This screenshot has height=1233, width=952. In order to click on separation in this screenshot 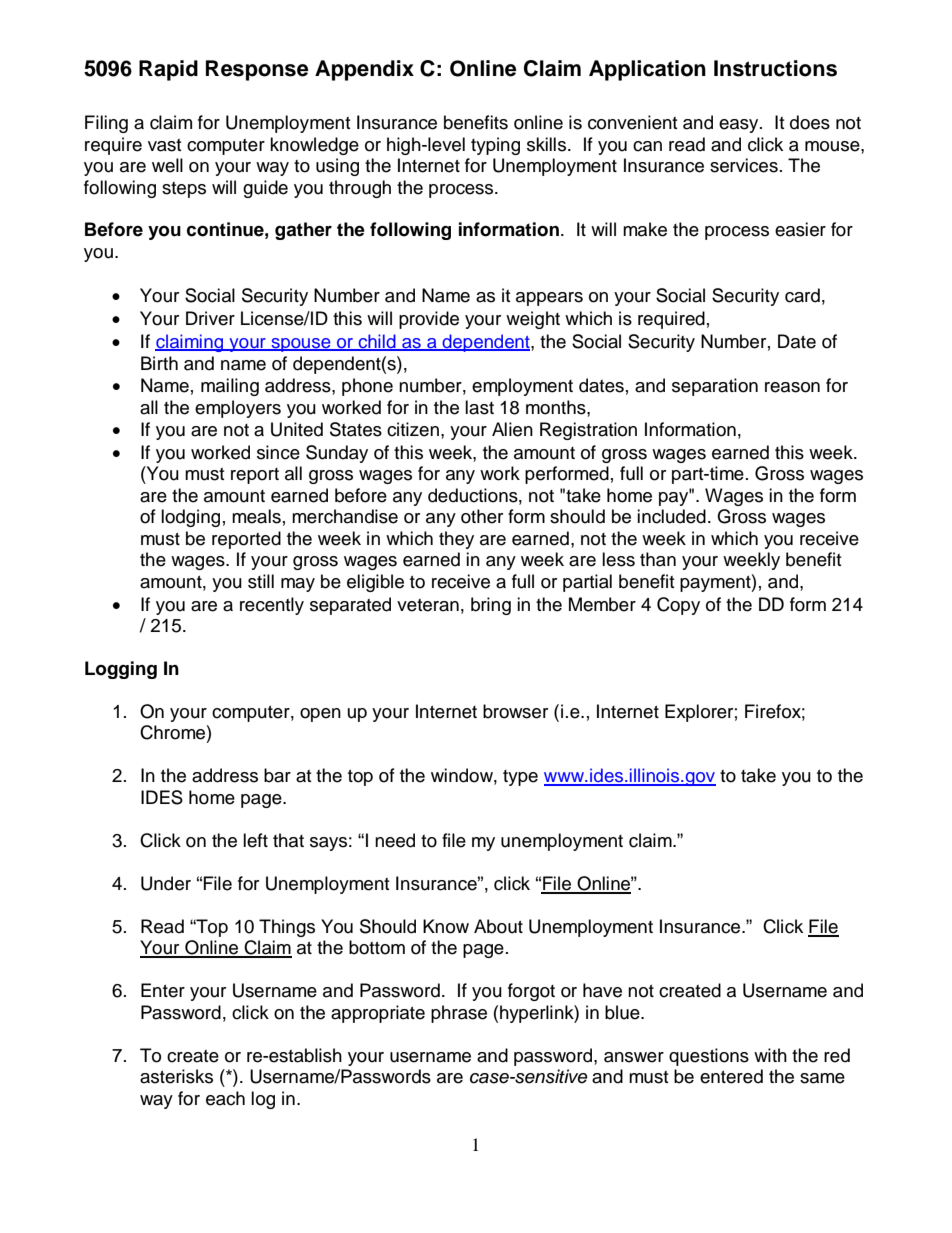, I will do `click(715, 387)`.
